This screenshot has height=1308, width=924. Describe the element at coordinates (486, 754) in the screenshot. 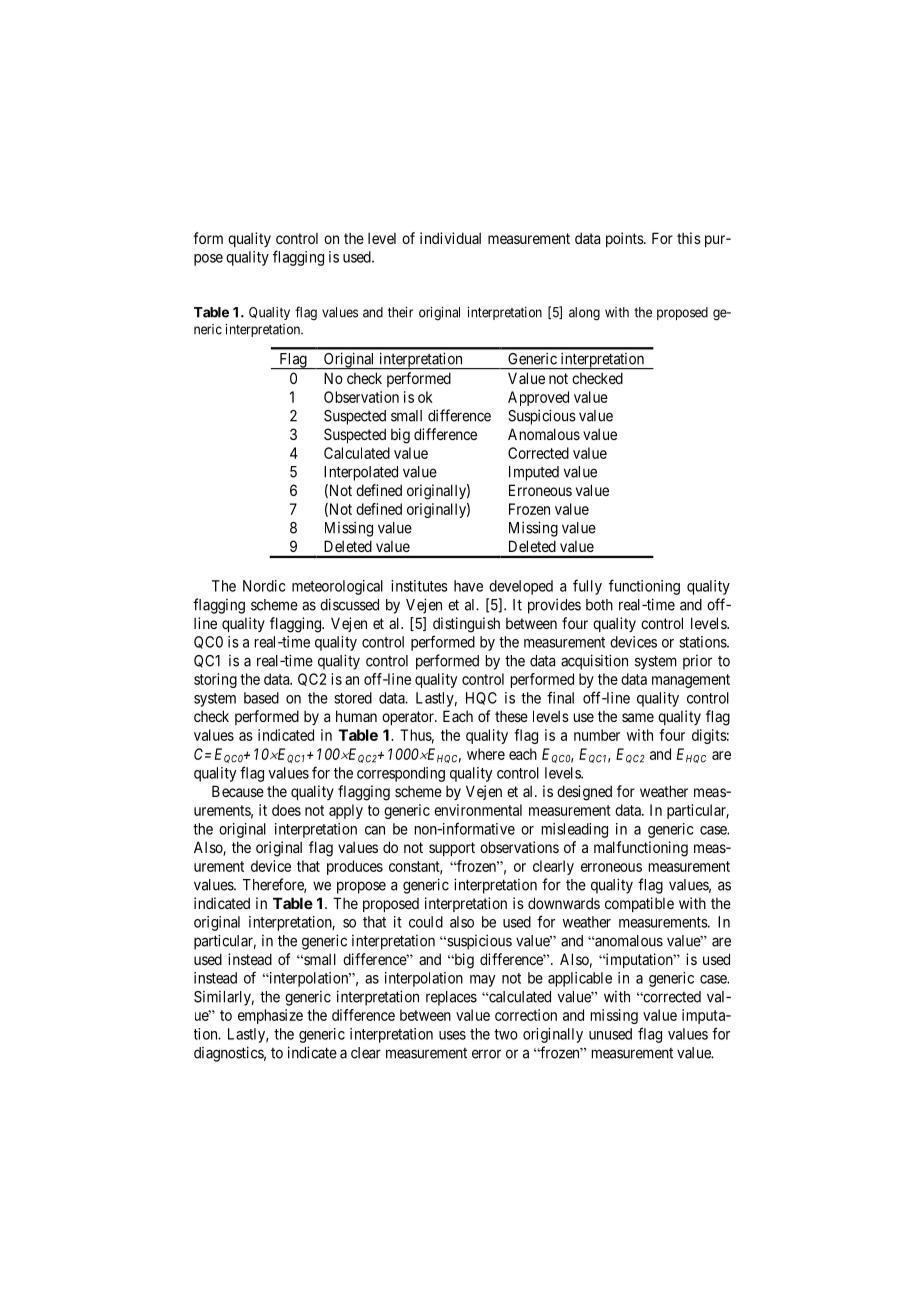

I see `where` at that location.
